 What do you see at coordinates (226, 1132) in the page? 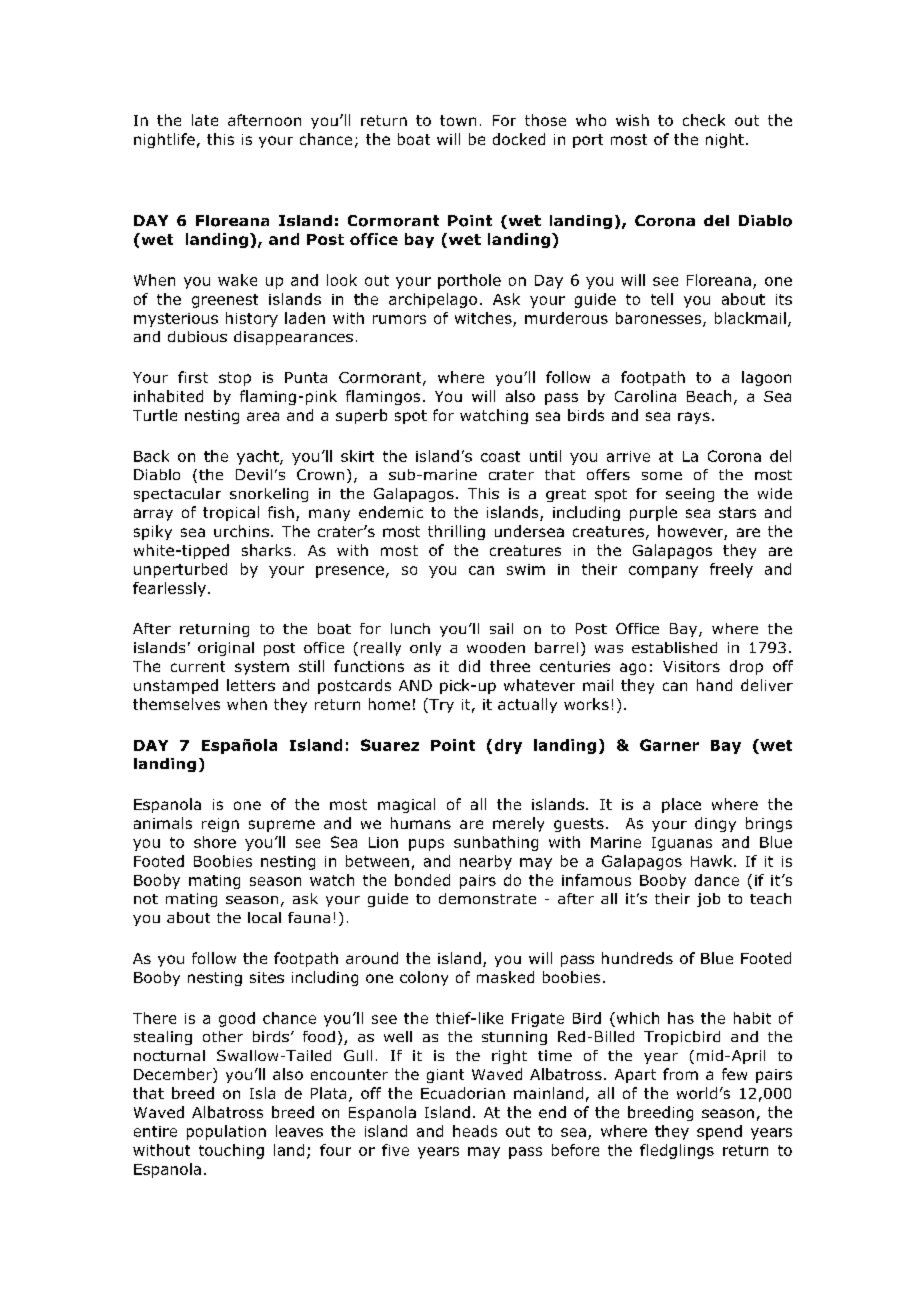
I see `population` at bounding box center [226, 1132].
